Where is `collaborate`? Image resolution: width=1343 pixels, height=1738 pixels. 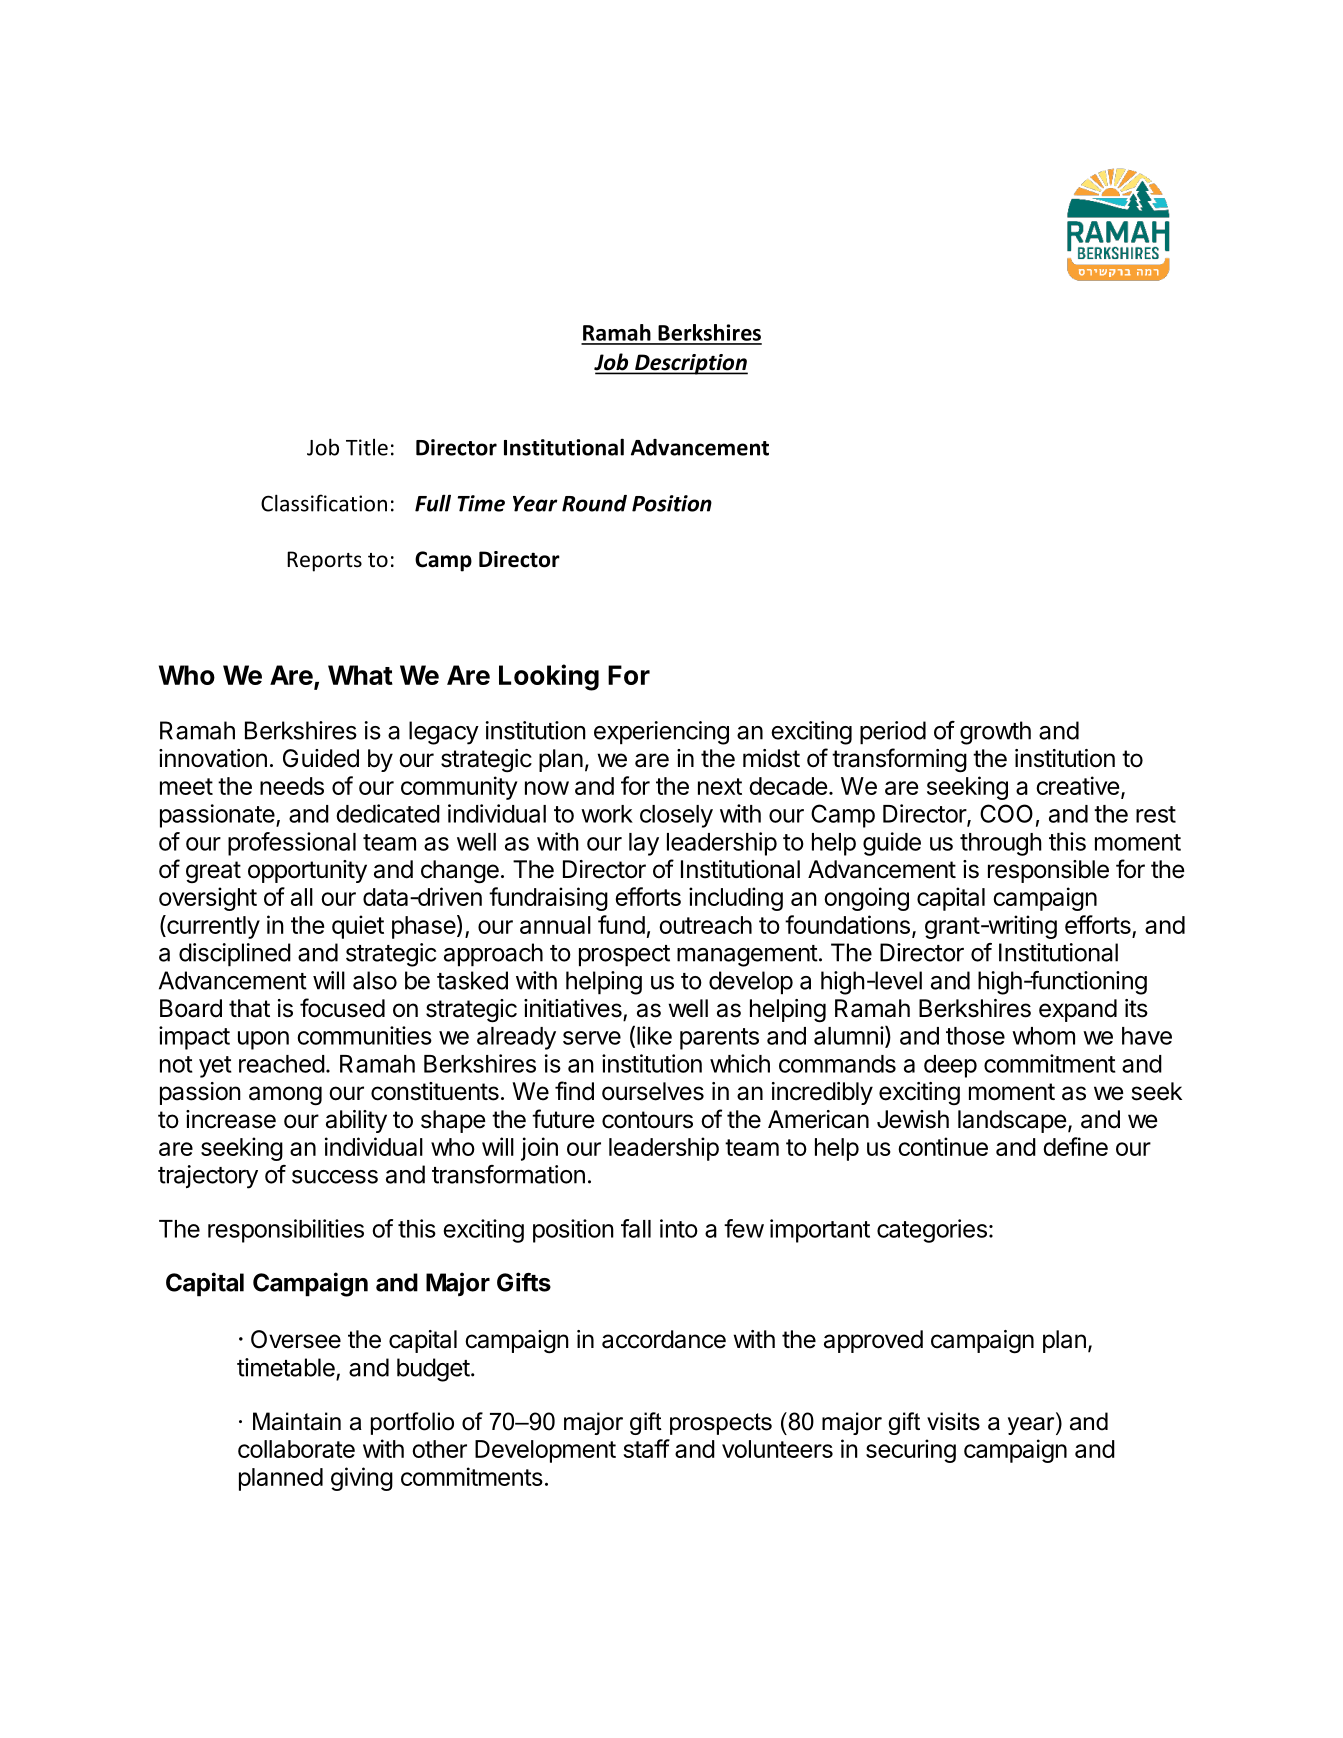 collaborate is located at coordinates (296, 1449).
